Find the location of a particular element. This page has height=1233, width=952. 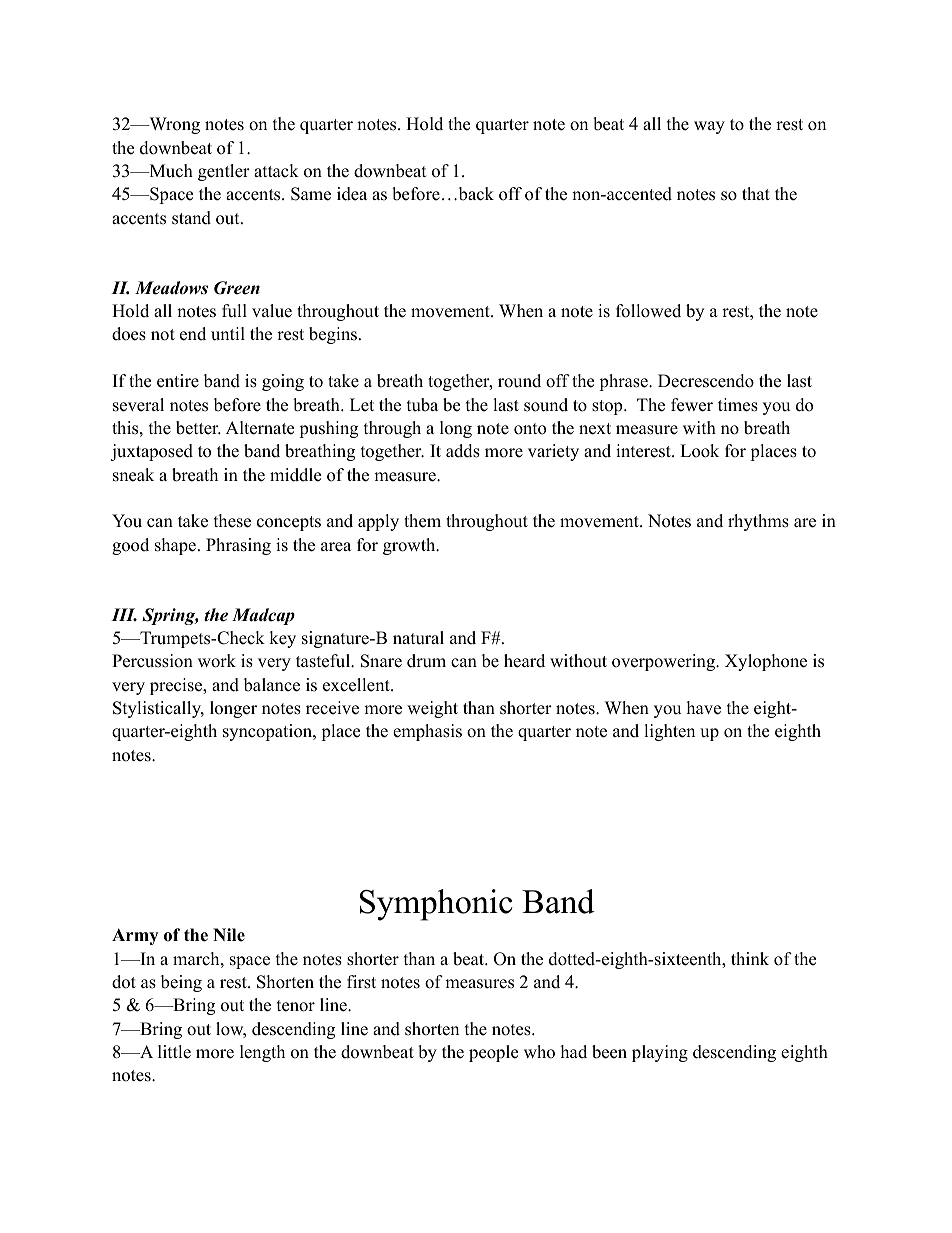

overpowering is located at coordinates (665, 662).
